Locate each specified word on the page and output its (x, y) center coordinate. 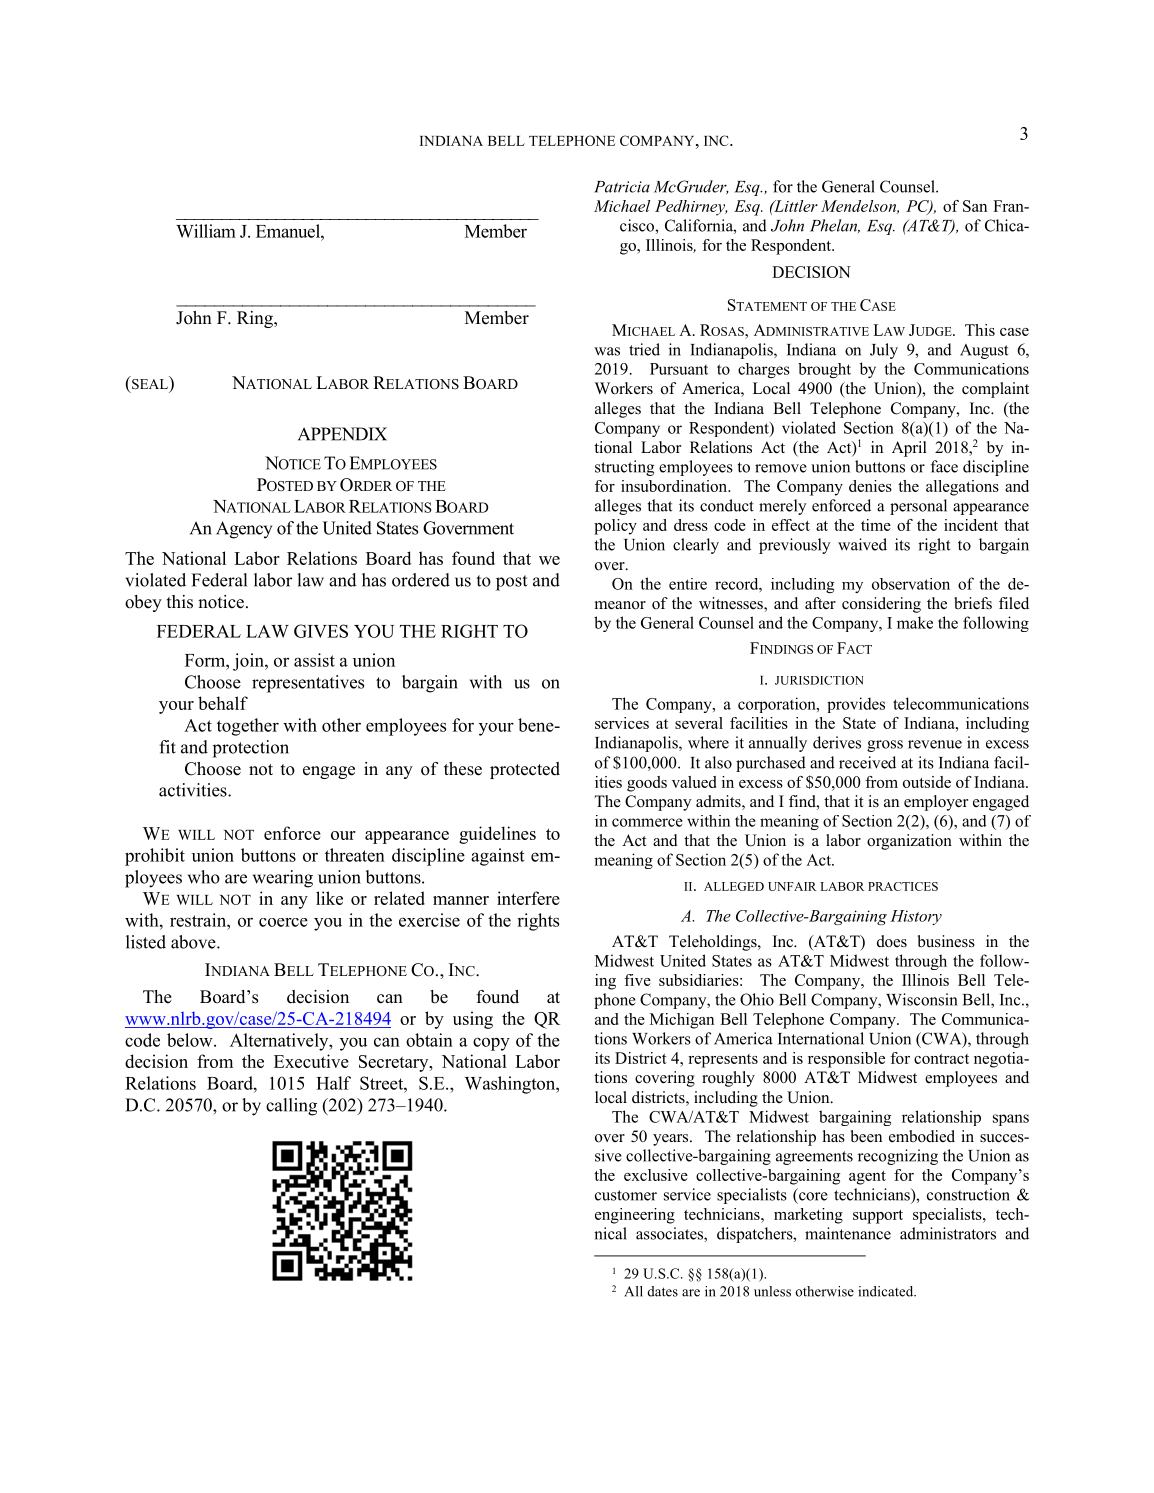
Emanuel (289, 231)
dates (662, 1291)
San (975, 206)
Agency (244, 530)
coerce (283, 922)
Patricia (622, 187)
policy (615, 527)
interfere (528, 898)
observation (911, 584)
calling (291, 1107)
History (916, 917)
